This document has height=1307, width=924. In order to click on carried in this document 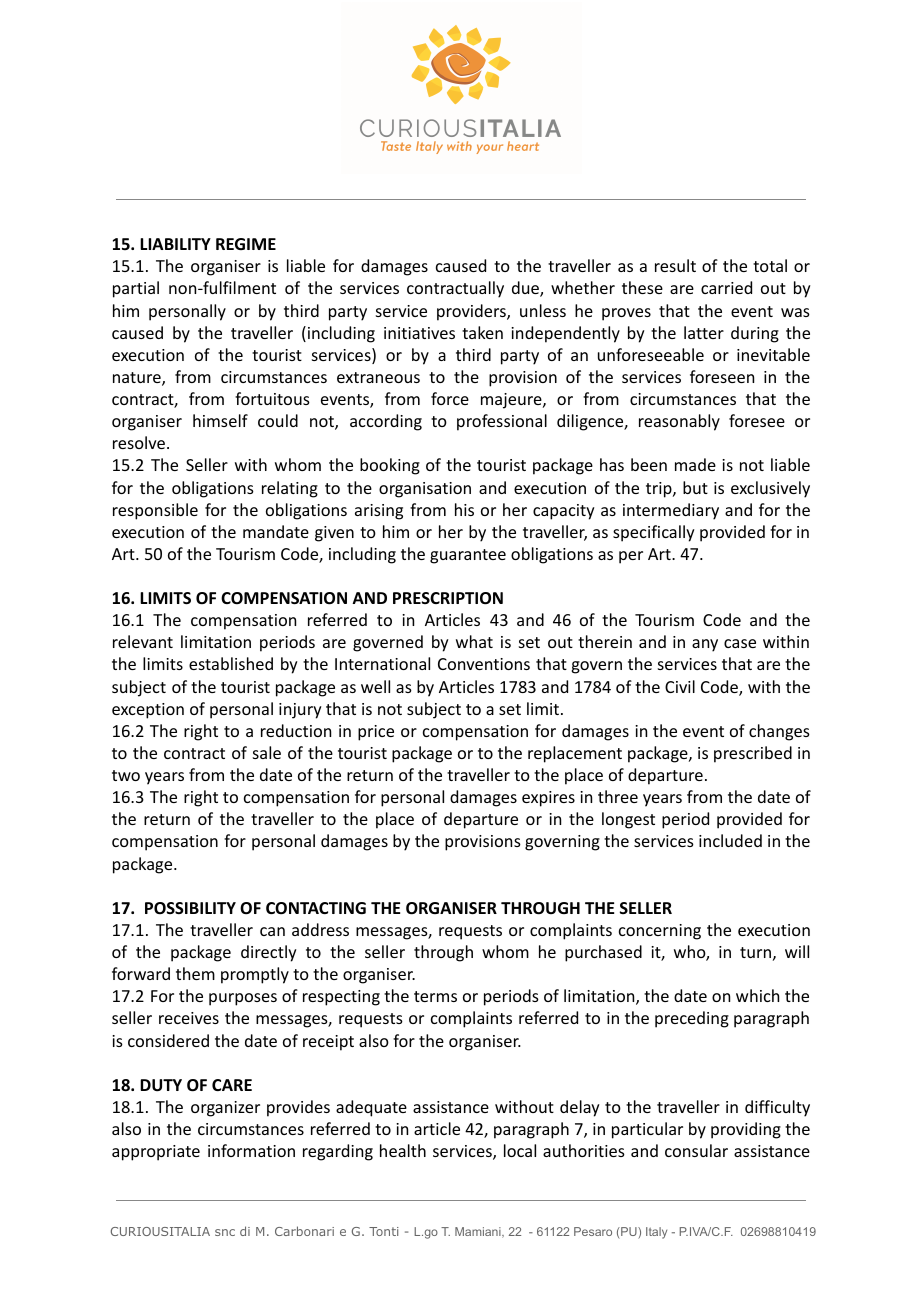, I will do `click(726, 287)`.
